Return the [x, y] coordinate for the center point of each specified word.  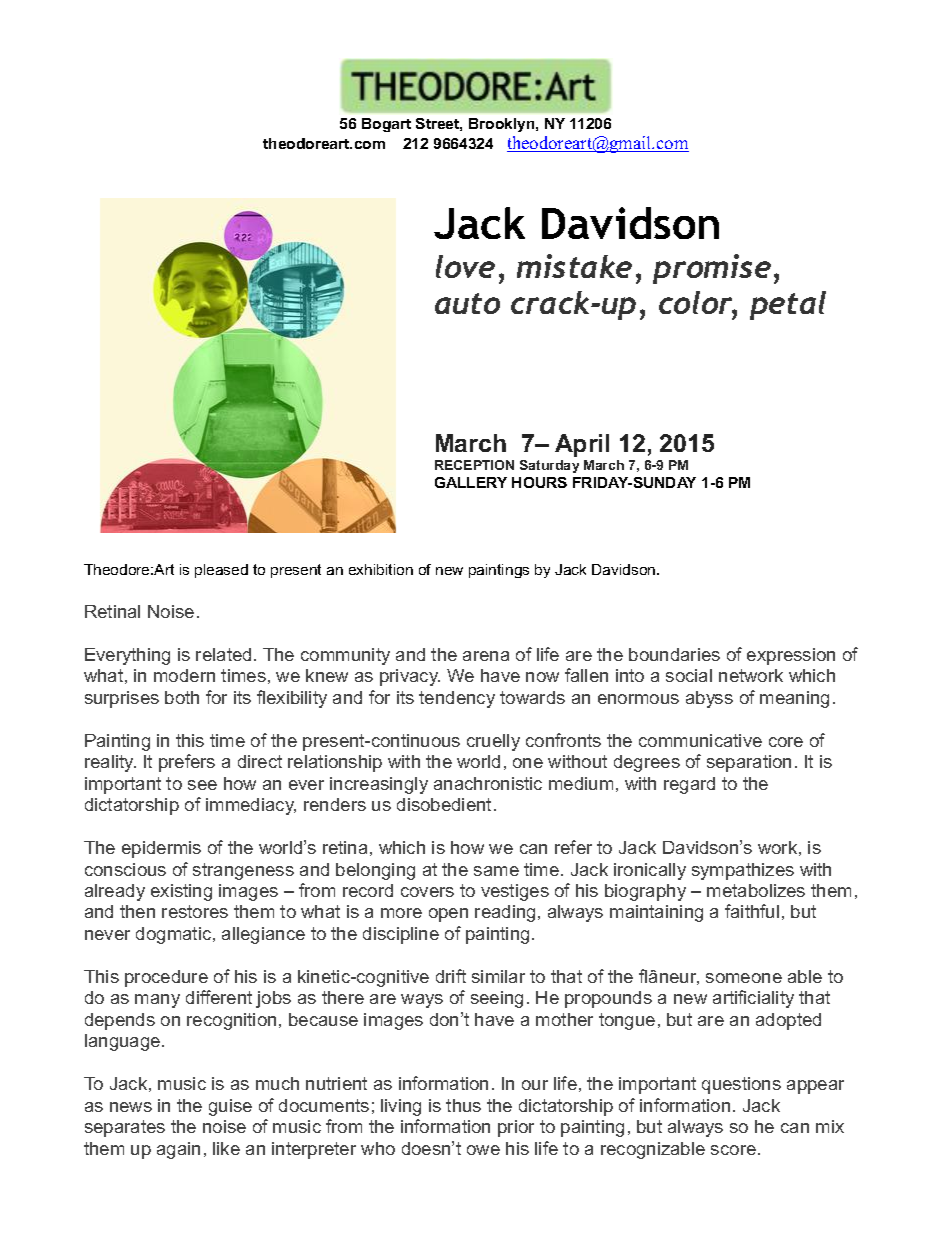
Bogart [386, 125]
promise [712, 269]
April [582, 445]
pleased [221, 571]
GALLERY [471, 482]
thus [463, 1105]
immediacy [251, 806]
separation [749, 763]
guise [230, 1107]
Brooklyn [503, 125]
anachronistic [488, 783]
